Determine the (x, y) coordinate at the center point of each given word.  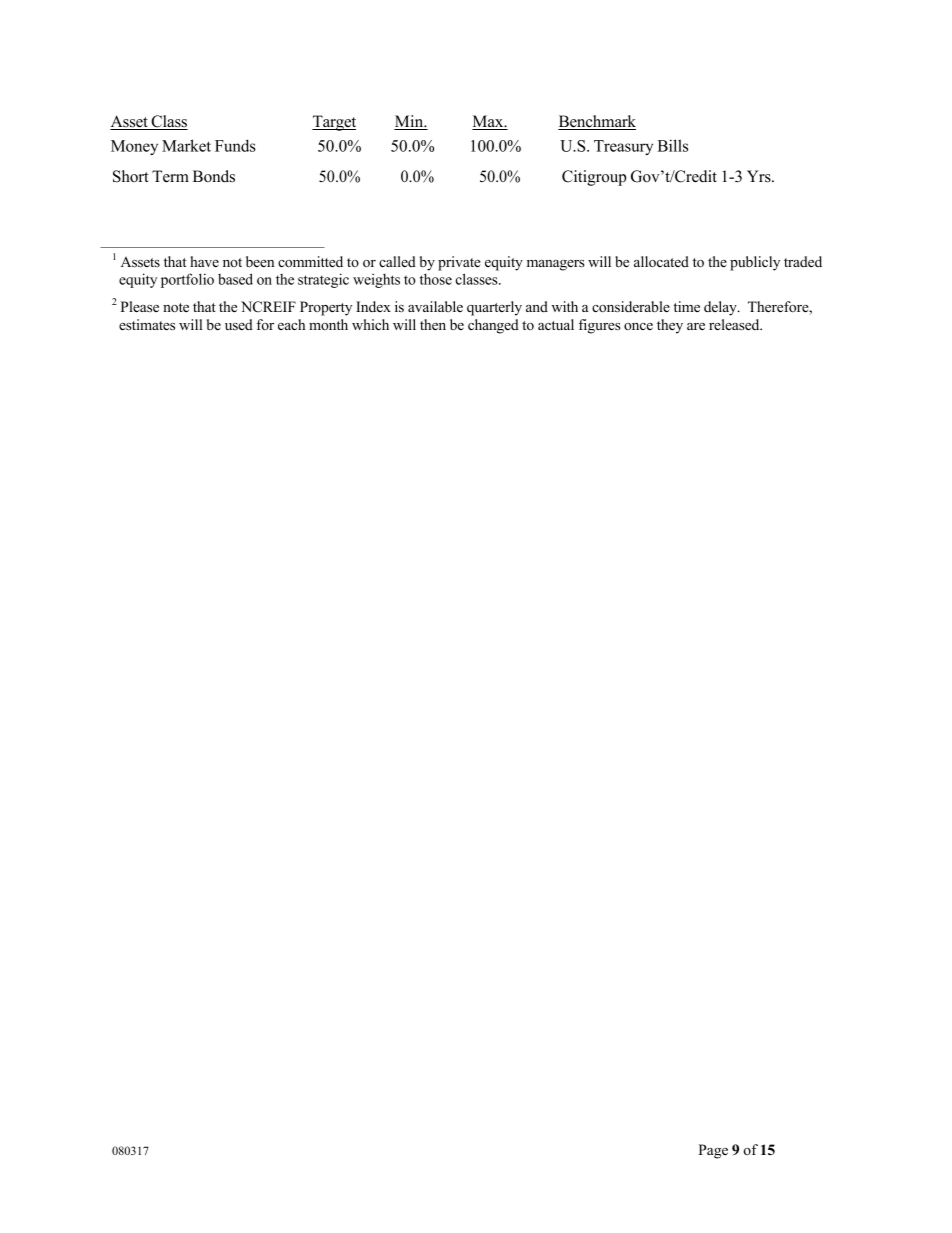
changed (493, 326)
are (696, 326)
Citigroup (594, 178)
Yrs (760, 176)
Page (713, 1151)
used (239, 324)
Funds (235, 145)
